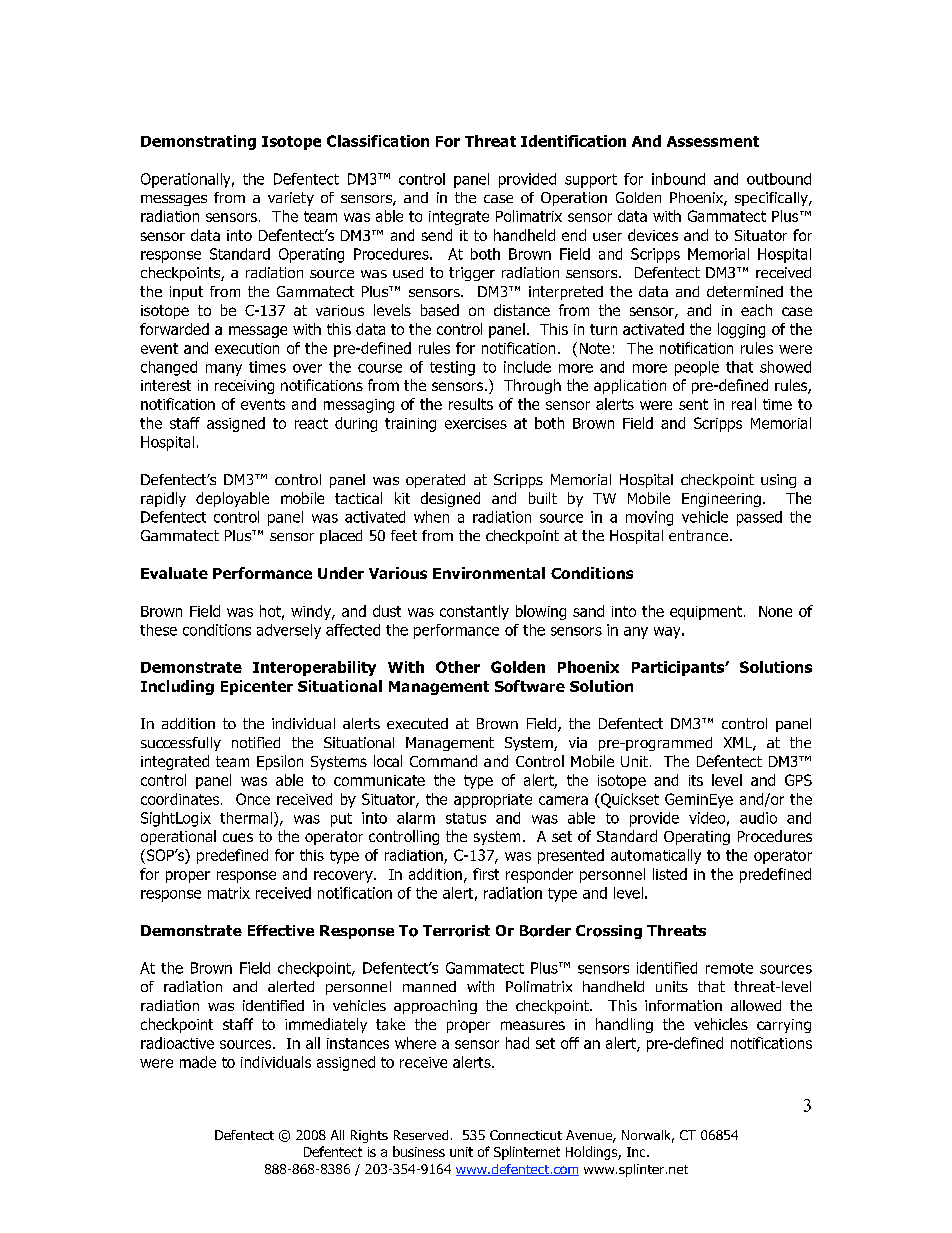 This document has width=952, height=1233. What do you see at coordinates (713, 141) in the document?
I see `Assessment` at bounding box center [713, 141].
